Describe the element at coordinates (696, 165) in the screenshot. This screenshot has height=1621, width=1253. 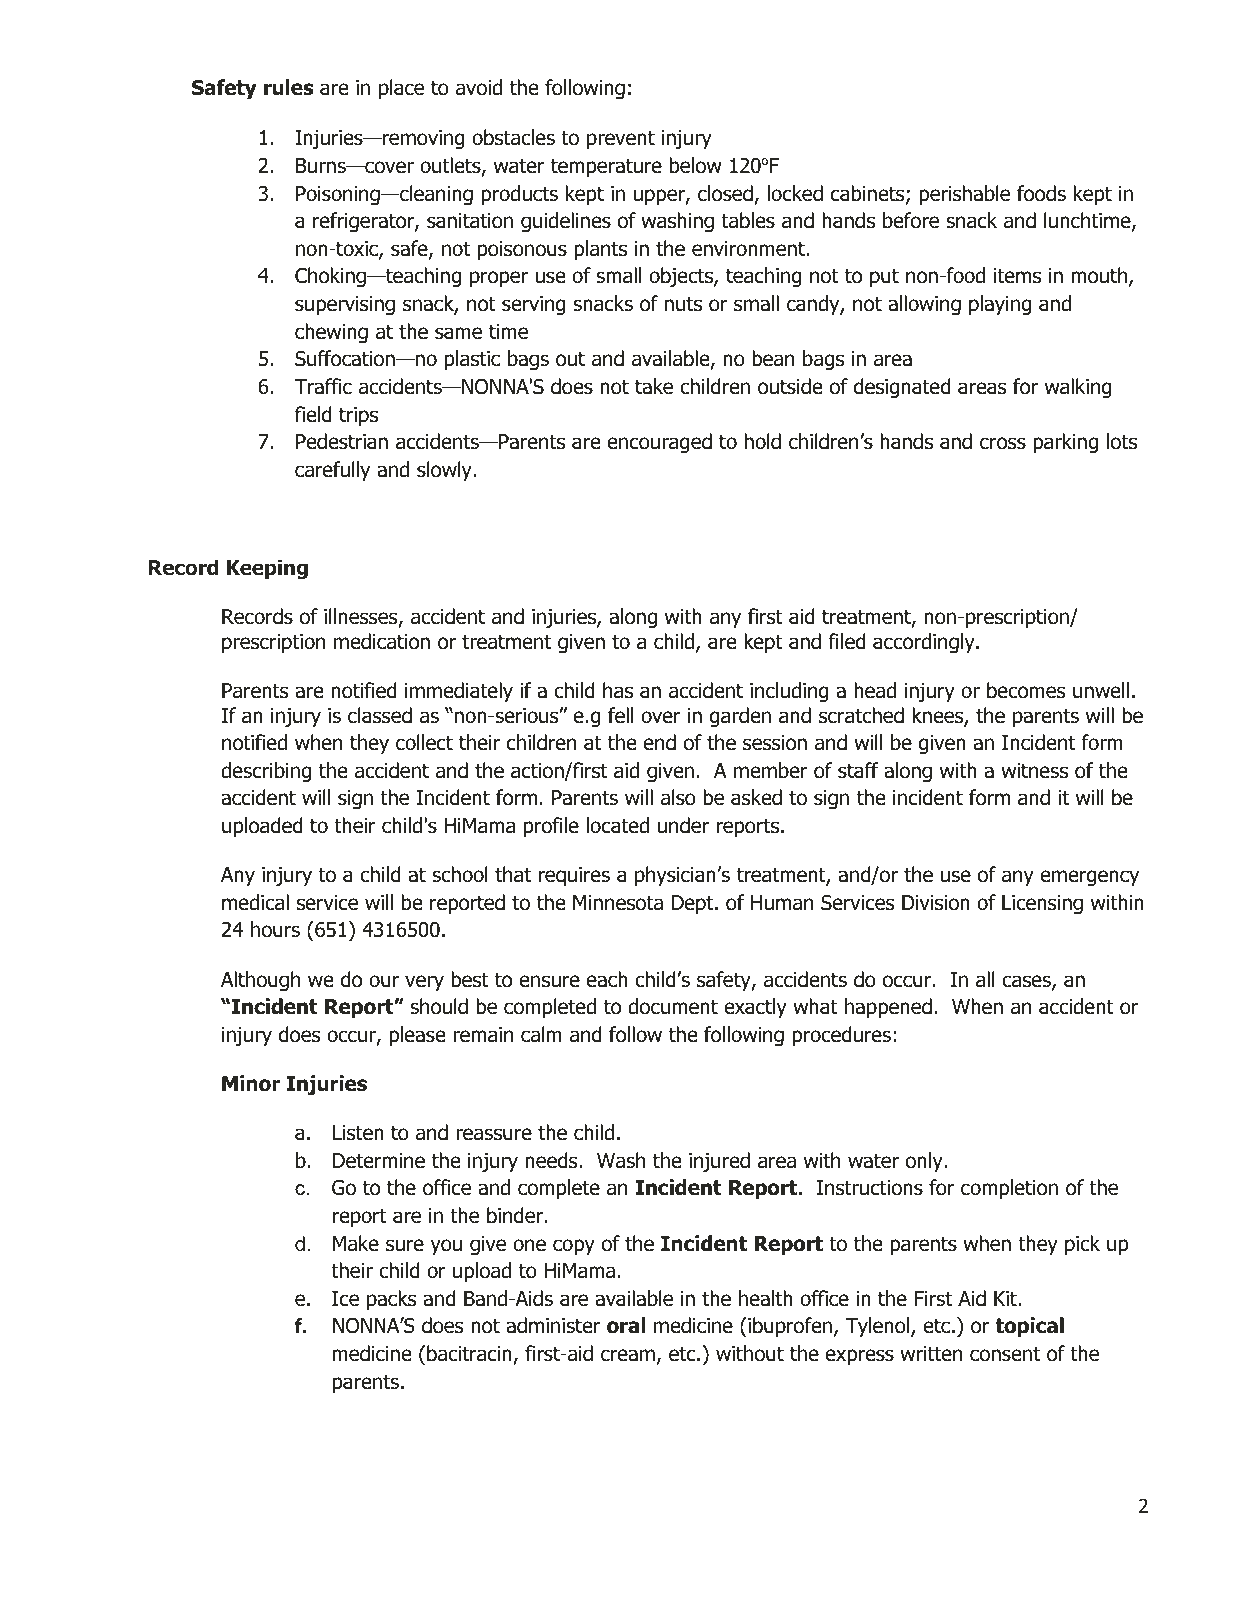
I see `below` at that location.
